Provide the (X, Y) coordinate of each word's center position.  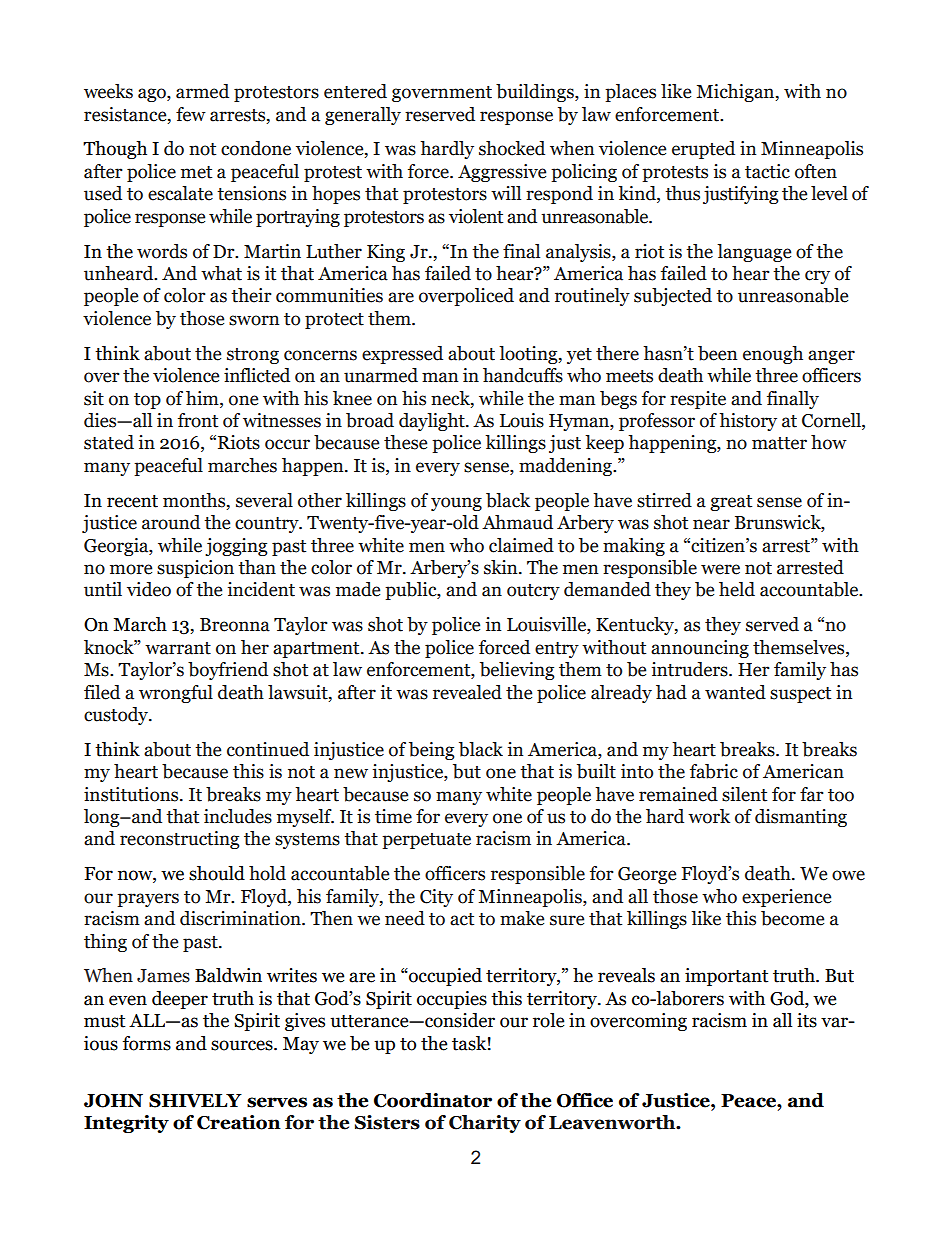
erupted (703, 150)
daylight (433, 422)
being (431, 751)
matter (779, 443)
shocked (512, 148)
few (191, 114)
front (198, 420)
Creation (239, 1122)
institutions (132, 794)
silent (744, 794)
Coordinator (433, 1100)
